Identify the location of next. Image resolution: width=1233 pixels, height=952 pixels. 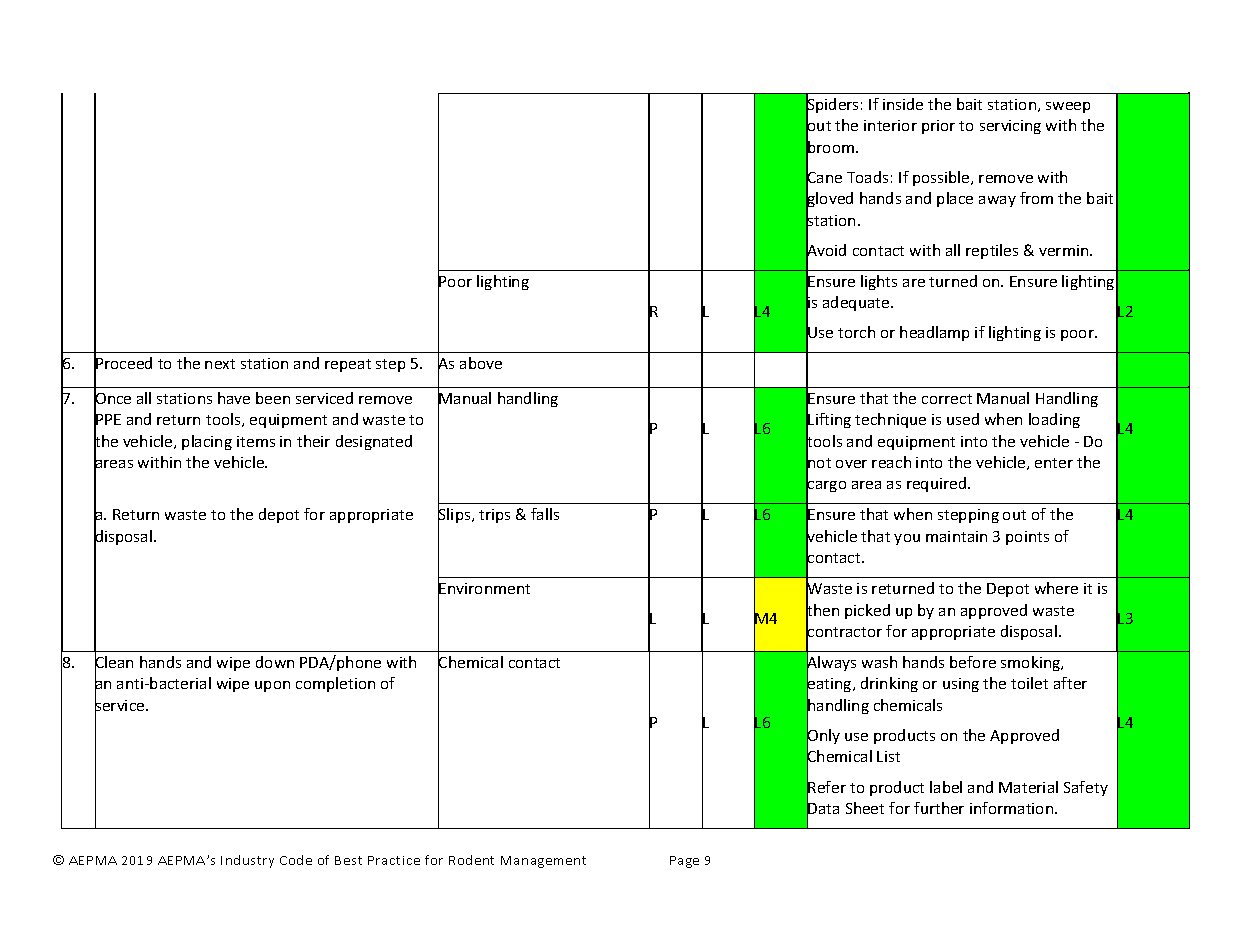
(220, 364).
